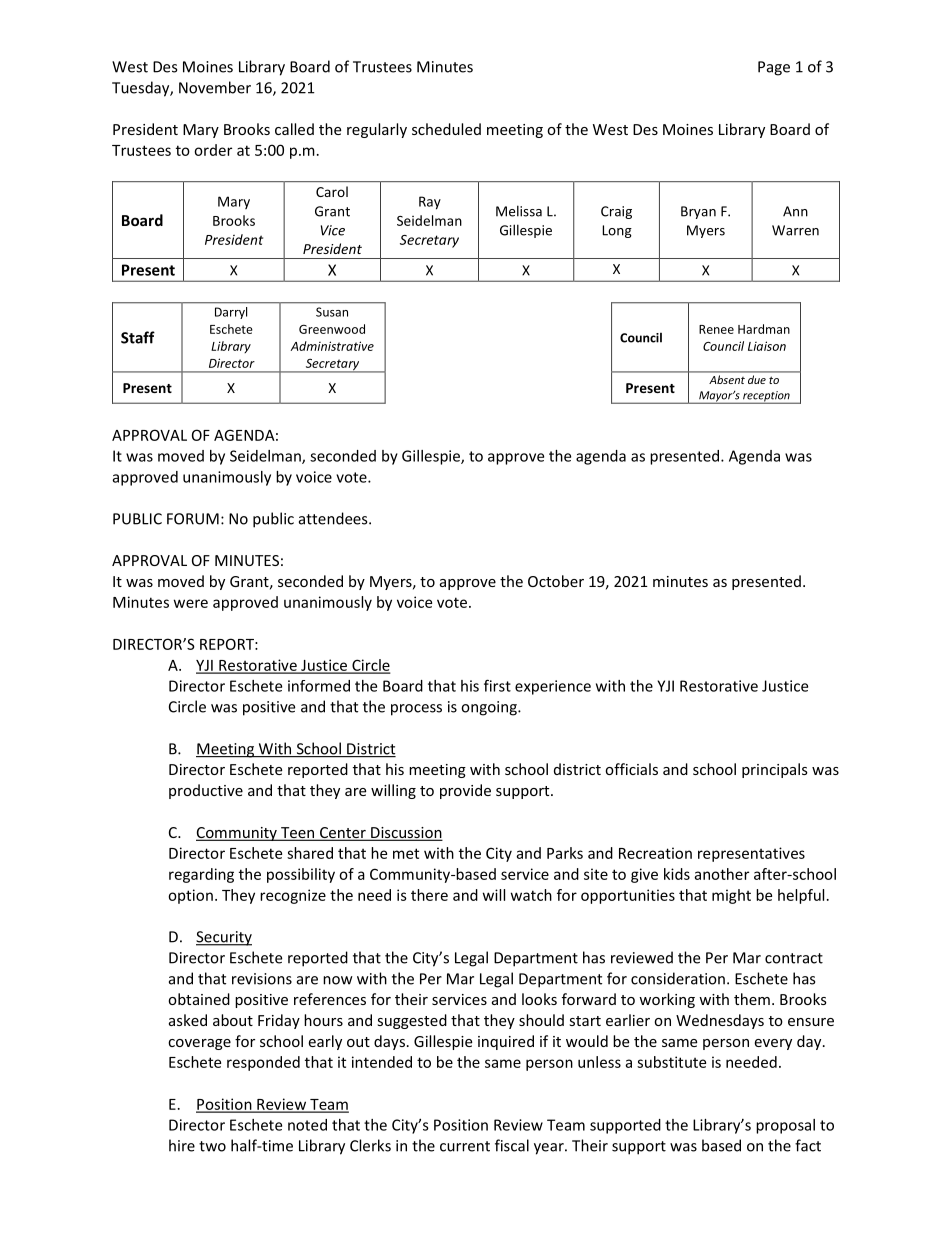 This page has height=1233, width=952. Describe the element at coordinates (334, 518) in the page. I see `attendees` at that location.
